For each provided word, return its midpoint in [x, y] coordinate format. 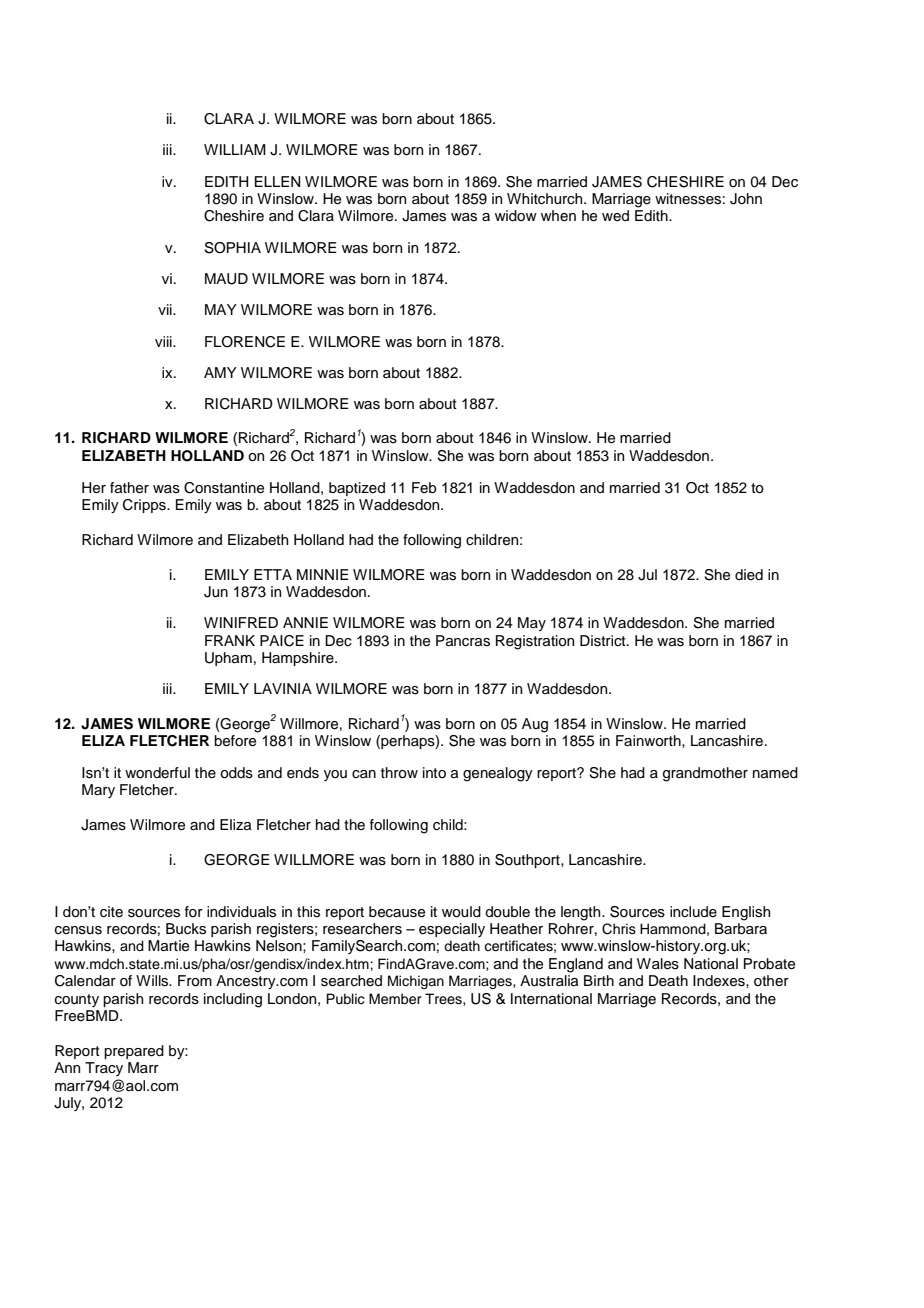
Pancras [463, 641]
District [604, 641]
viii [164, 341]
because [397, 912]
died [749, 575]
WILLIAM [235, 149]
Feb [424, 488]
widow [516, 216]
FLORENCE [245, 342]
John [746, 199]
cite [111, 912]
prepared [134, 1052]
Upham [228, 659]
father [129, 488]
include [693, 912]
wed [615, 215]
